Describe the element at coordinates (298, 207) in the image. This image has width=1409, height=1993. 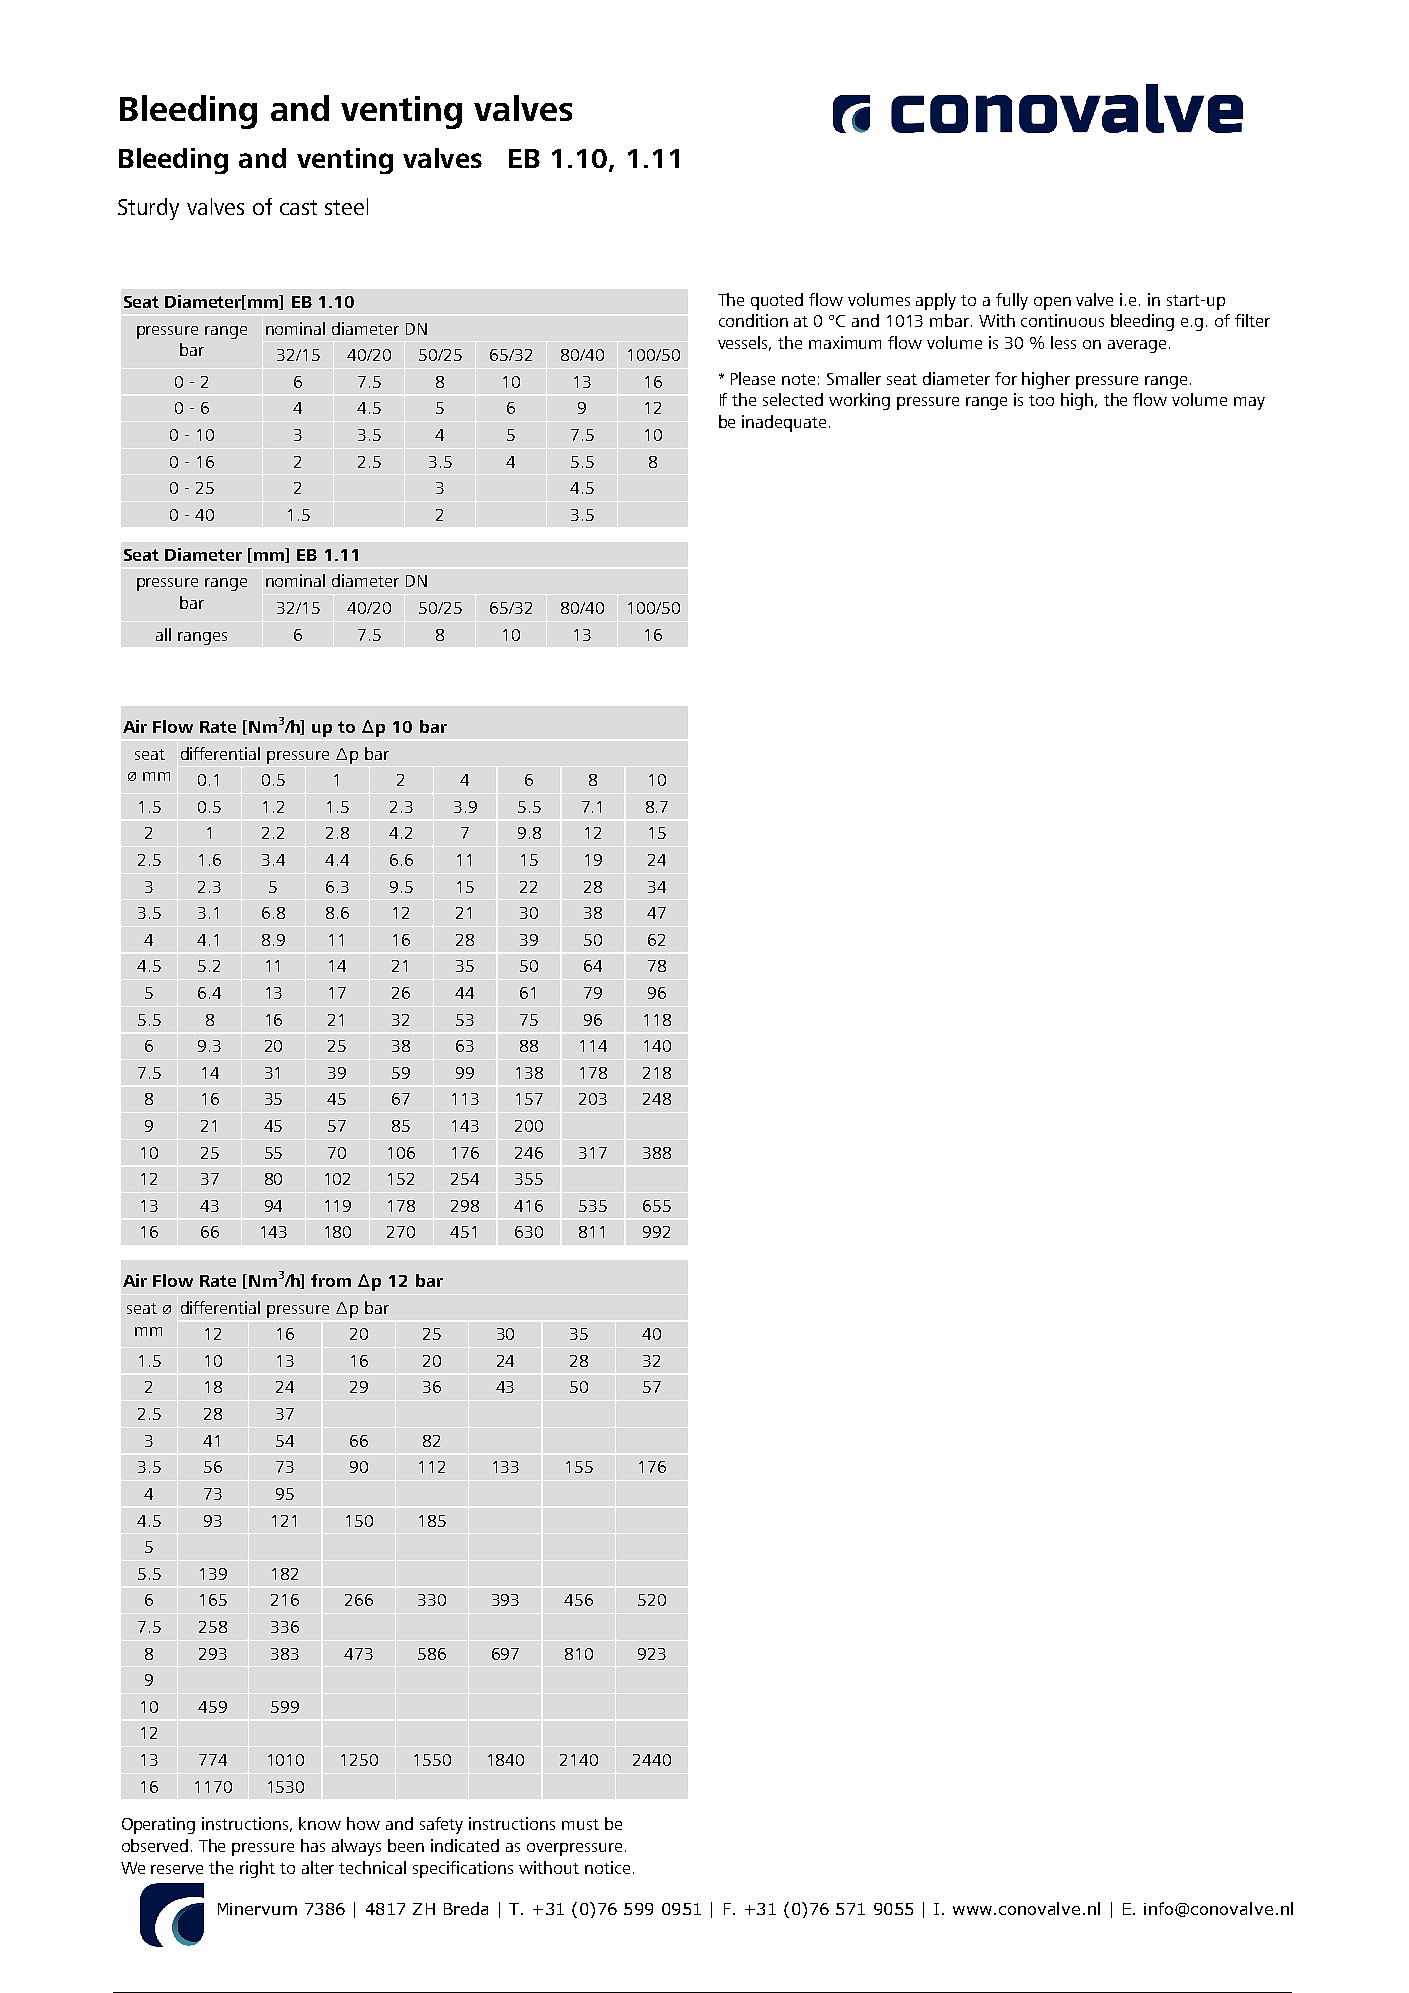
I see `cast` at that location.
